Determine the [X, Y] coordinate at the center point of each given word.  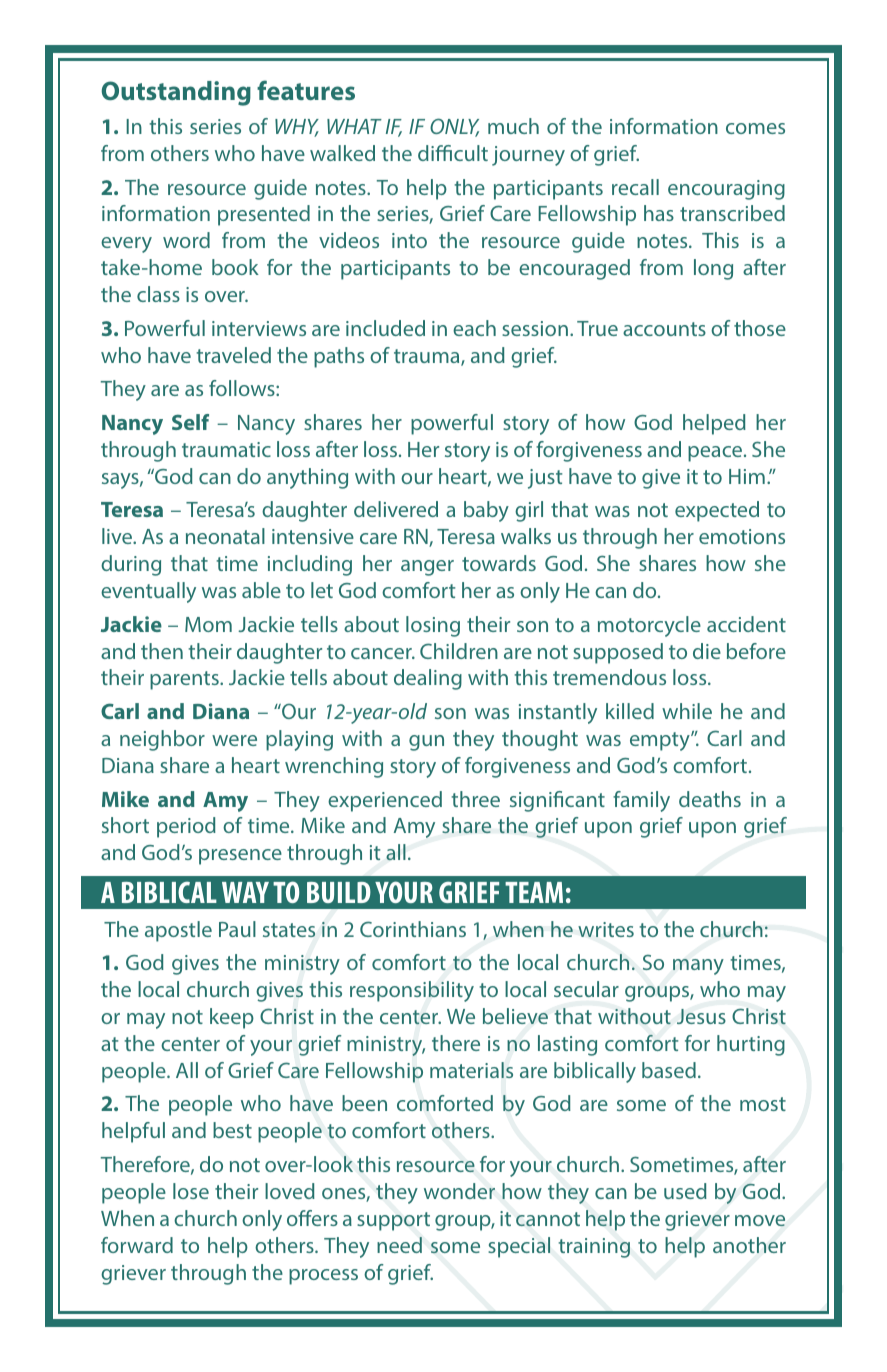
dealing [428, 679]
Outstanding [176, 93]
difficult [453, 153]
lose [191, 1191]
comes [755, 128]
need [399, 1245]
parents [185, 680]
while [687, 711]
